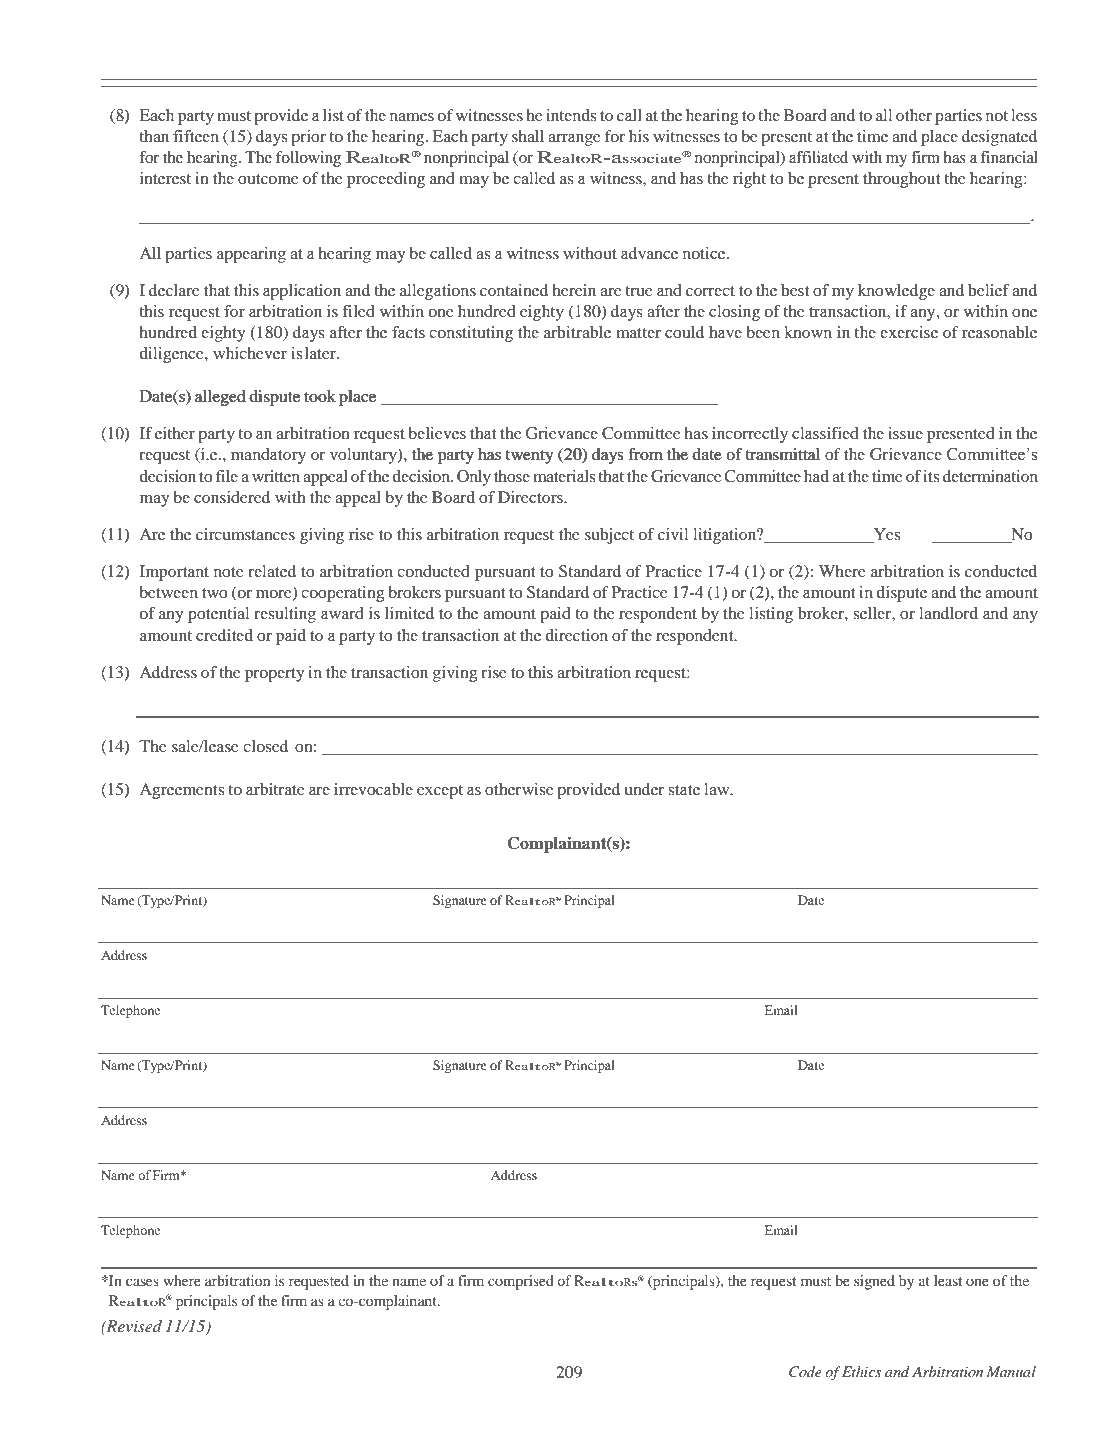 This screenshot has width=1117, height=1436. What do you see at coordinates (133, 1326) in the screenshot?
I see `Revised` at bounding box center [133, 1326].
